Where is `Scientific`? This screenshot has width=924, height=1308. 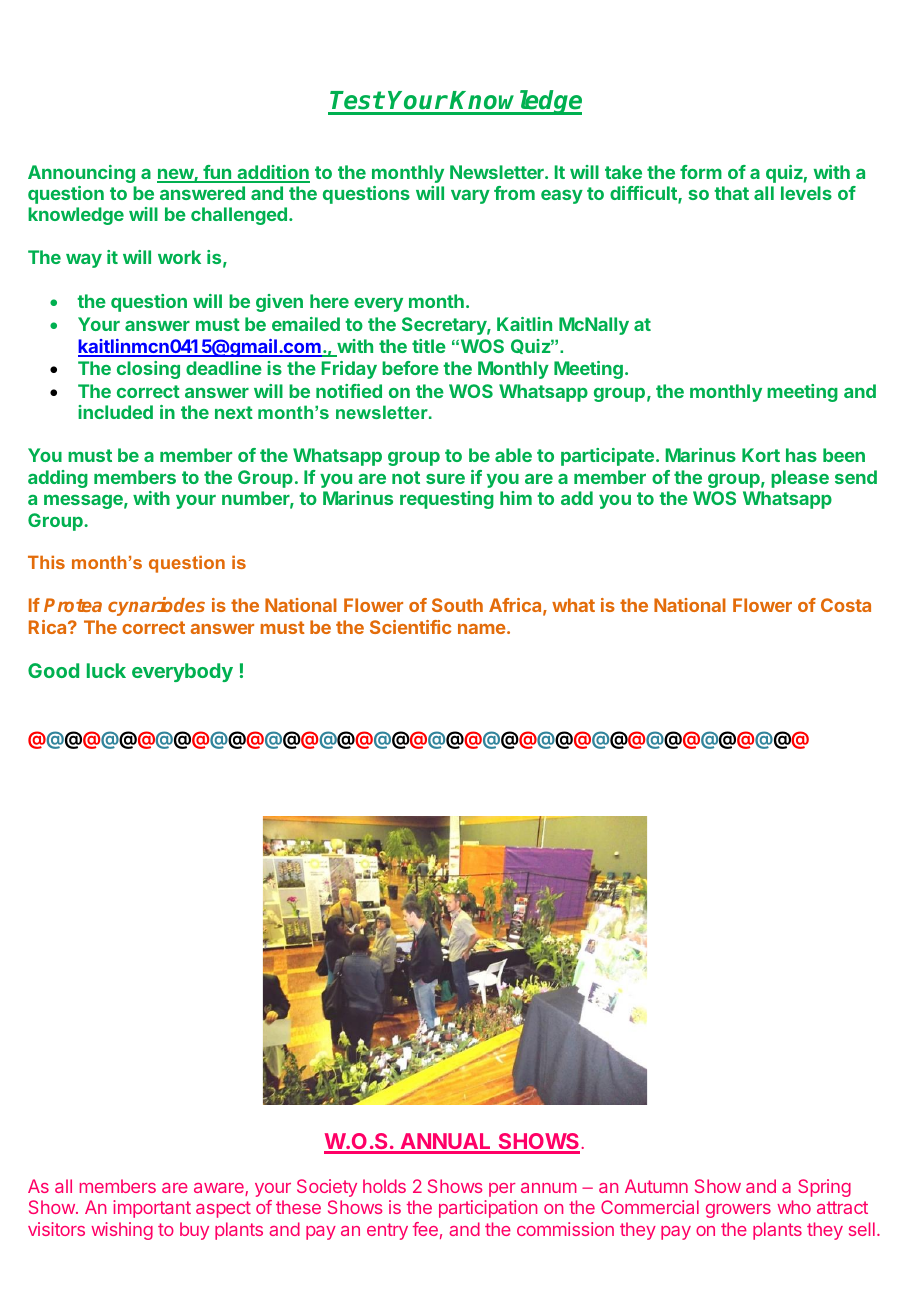
Scientific is located at coordinates (410, 627).
